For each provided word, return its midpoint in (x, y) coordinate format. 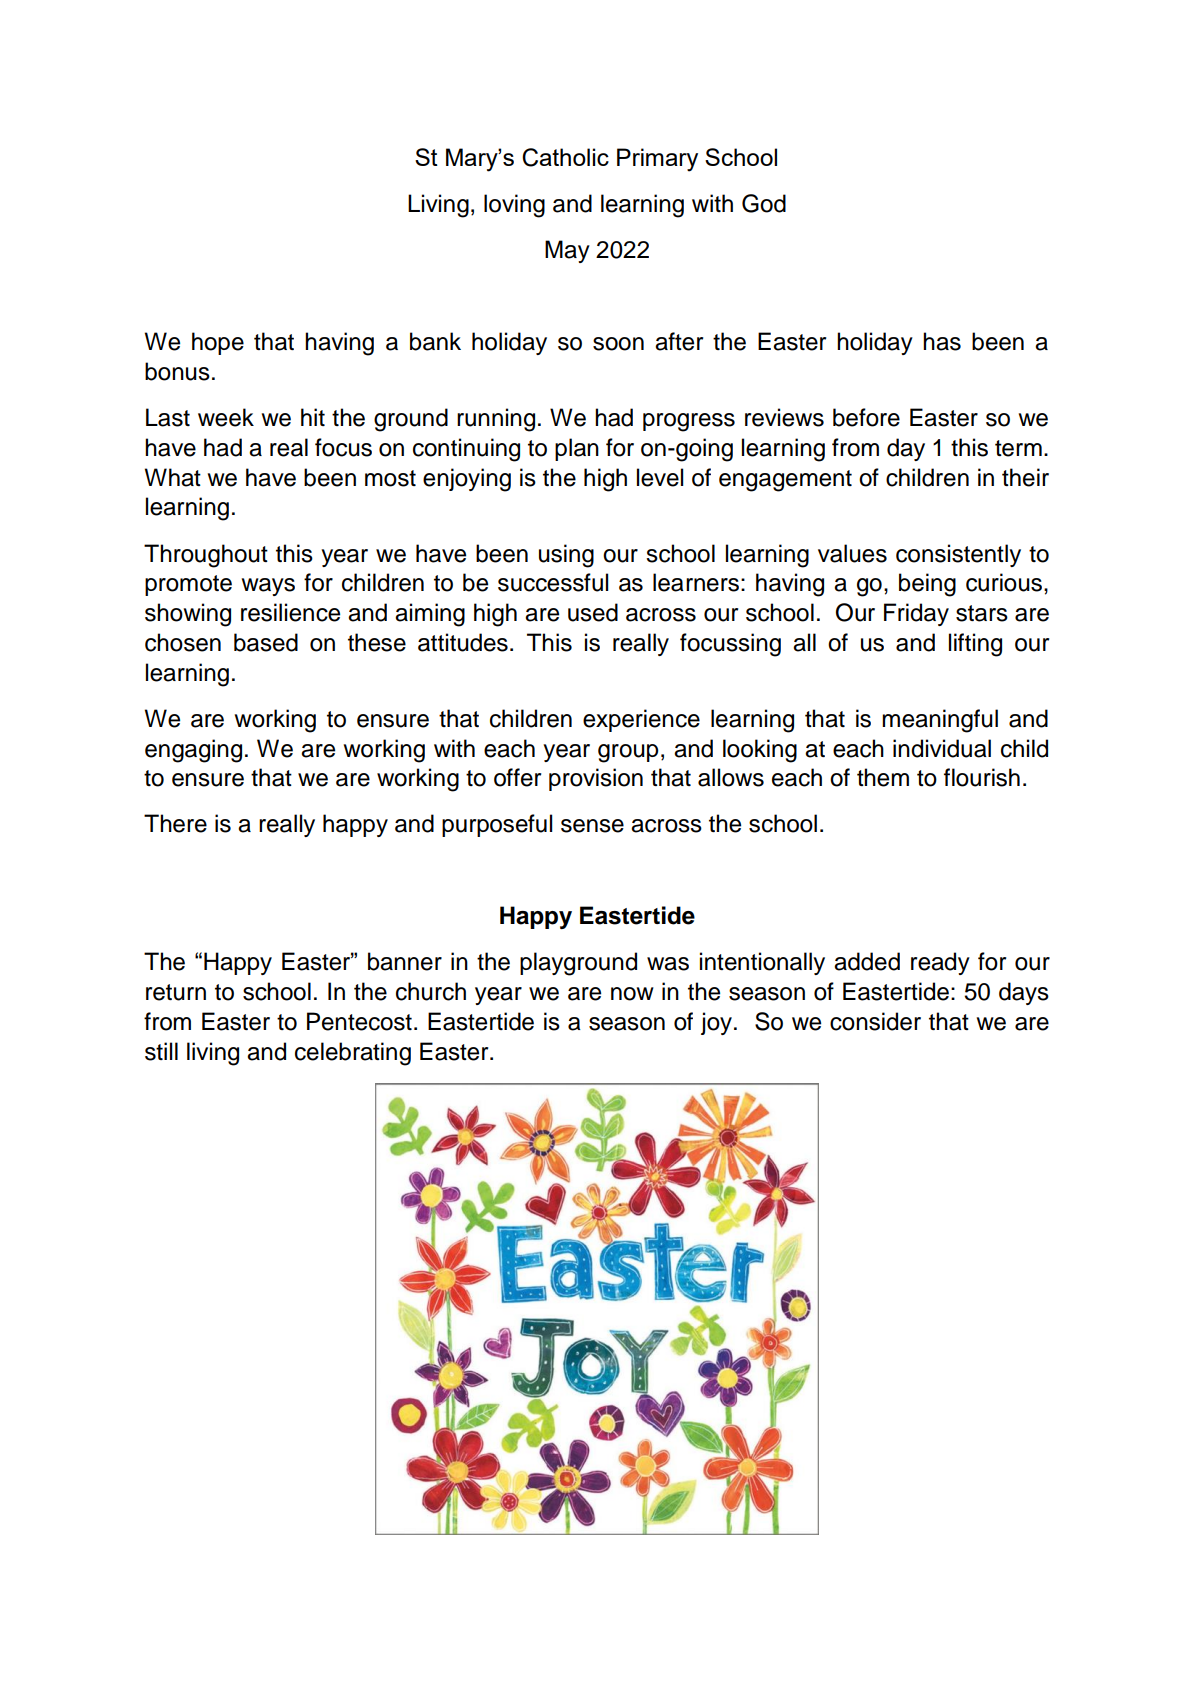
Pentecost (359, 1021)
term (1018, 448)
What (173, 477)
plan (577, 449)
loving (514, 206)
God (764, 203)
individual (942, 748)
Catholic (565, 157)
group (628, 753)
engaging (193, 751)
